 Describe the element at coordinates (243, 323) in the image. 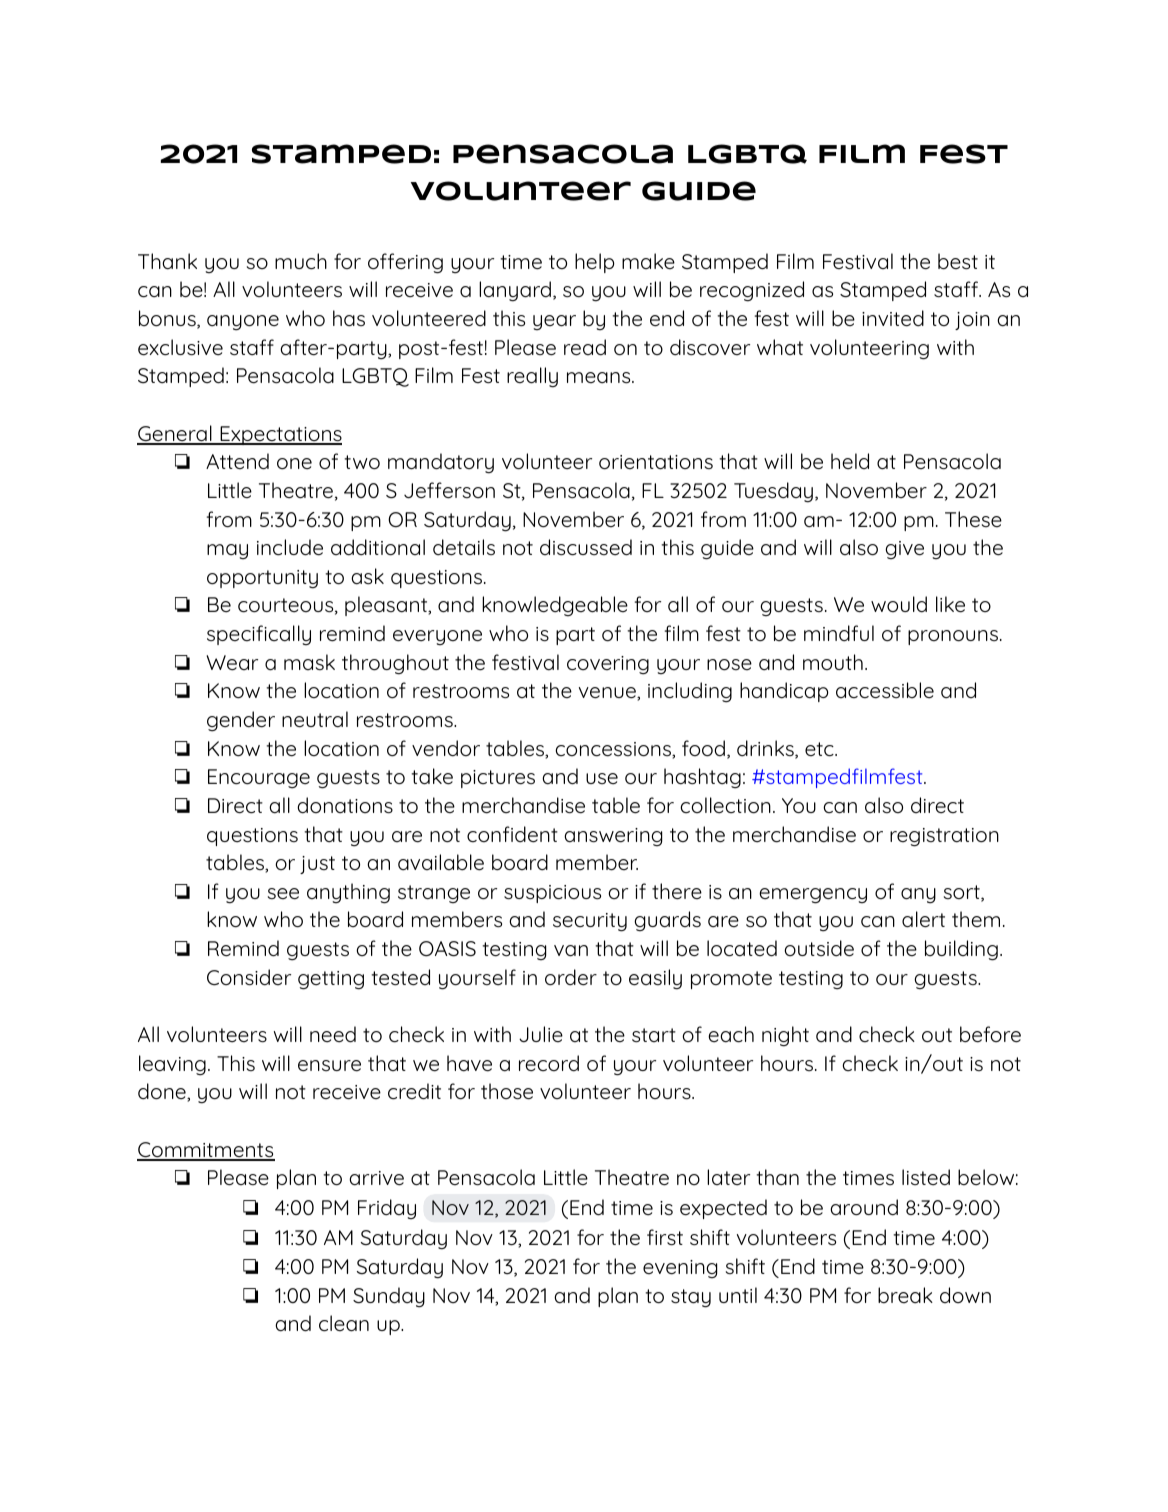

I see `anyone` at that location.
